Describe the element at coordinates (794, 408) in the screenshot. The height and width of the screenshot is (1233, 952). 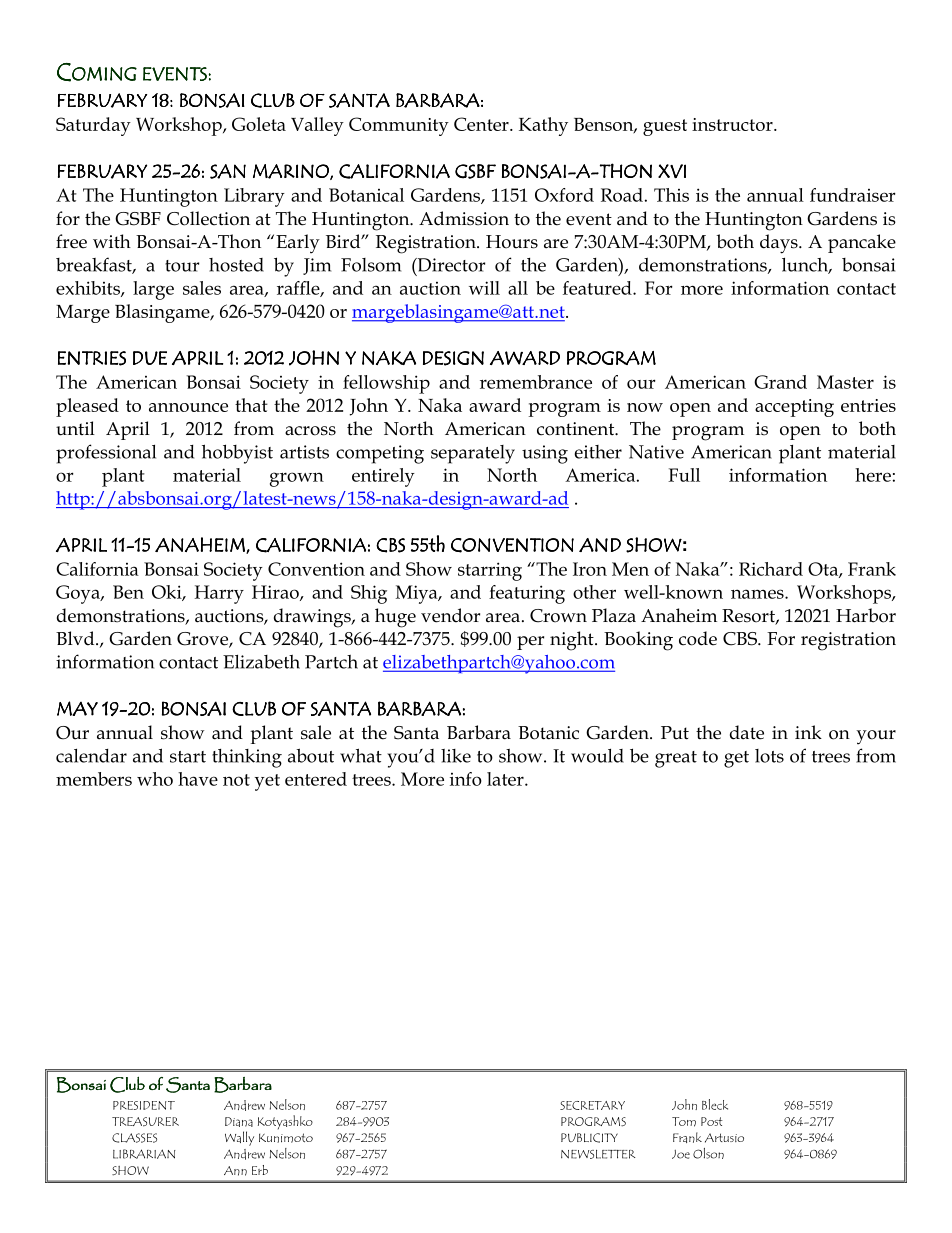
I see `accepting` at that location.
